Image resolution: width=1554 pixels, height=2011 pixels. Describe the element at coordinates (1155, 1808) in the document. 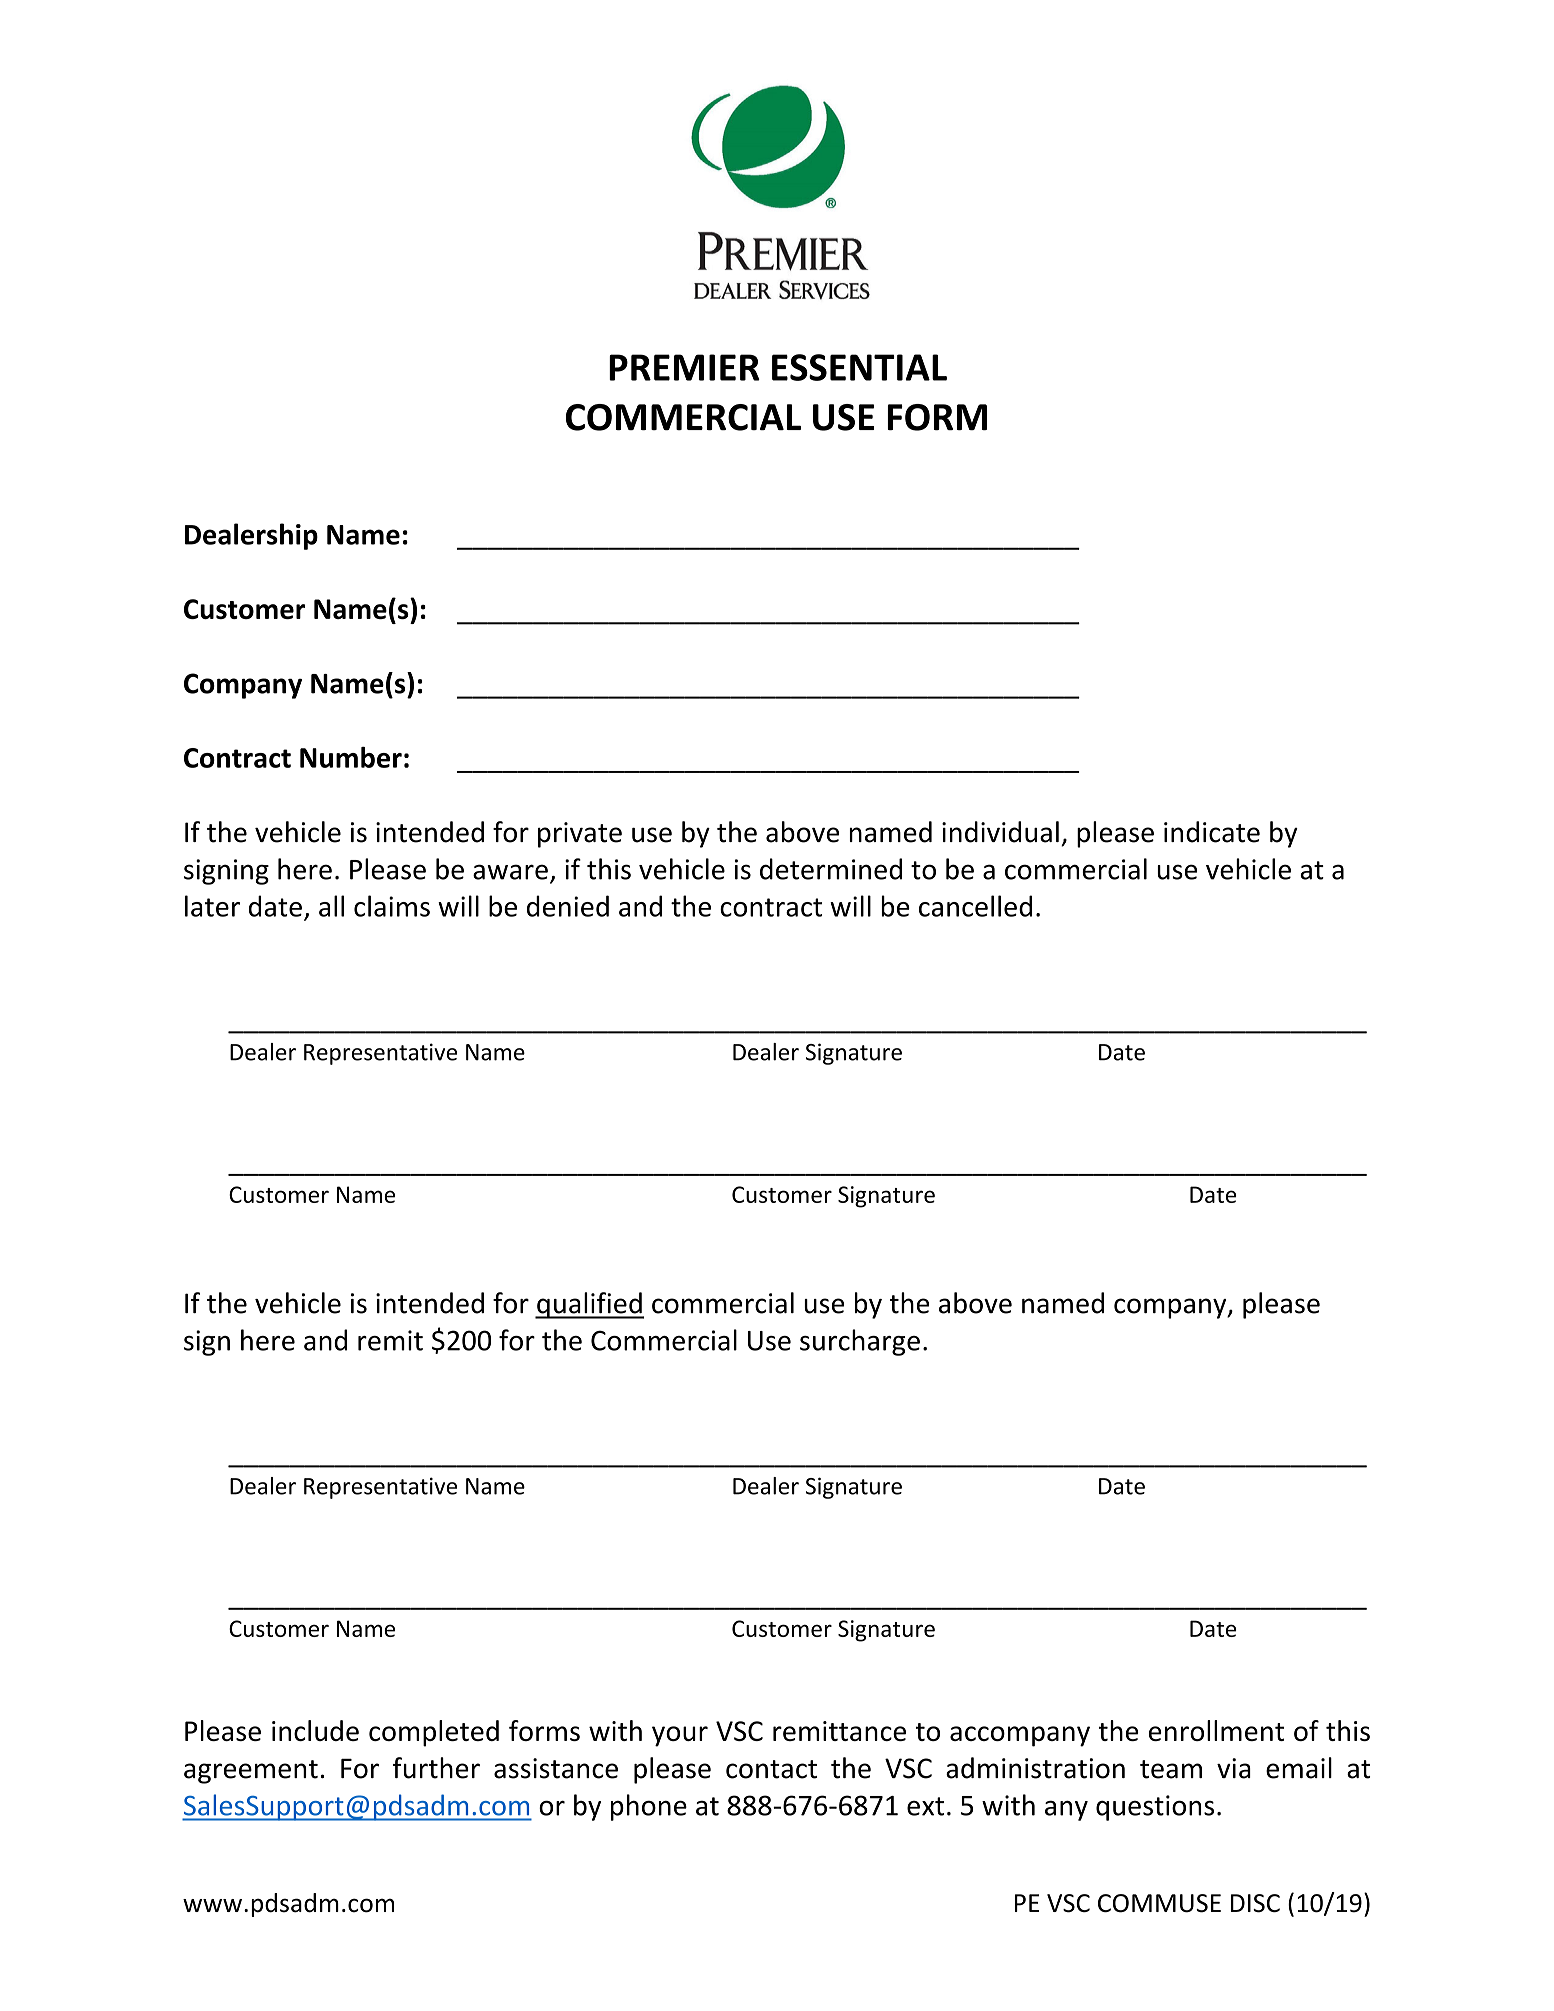

I see `questions` at that location.
